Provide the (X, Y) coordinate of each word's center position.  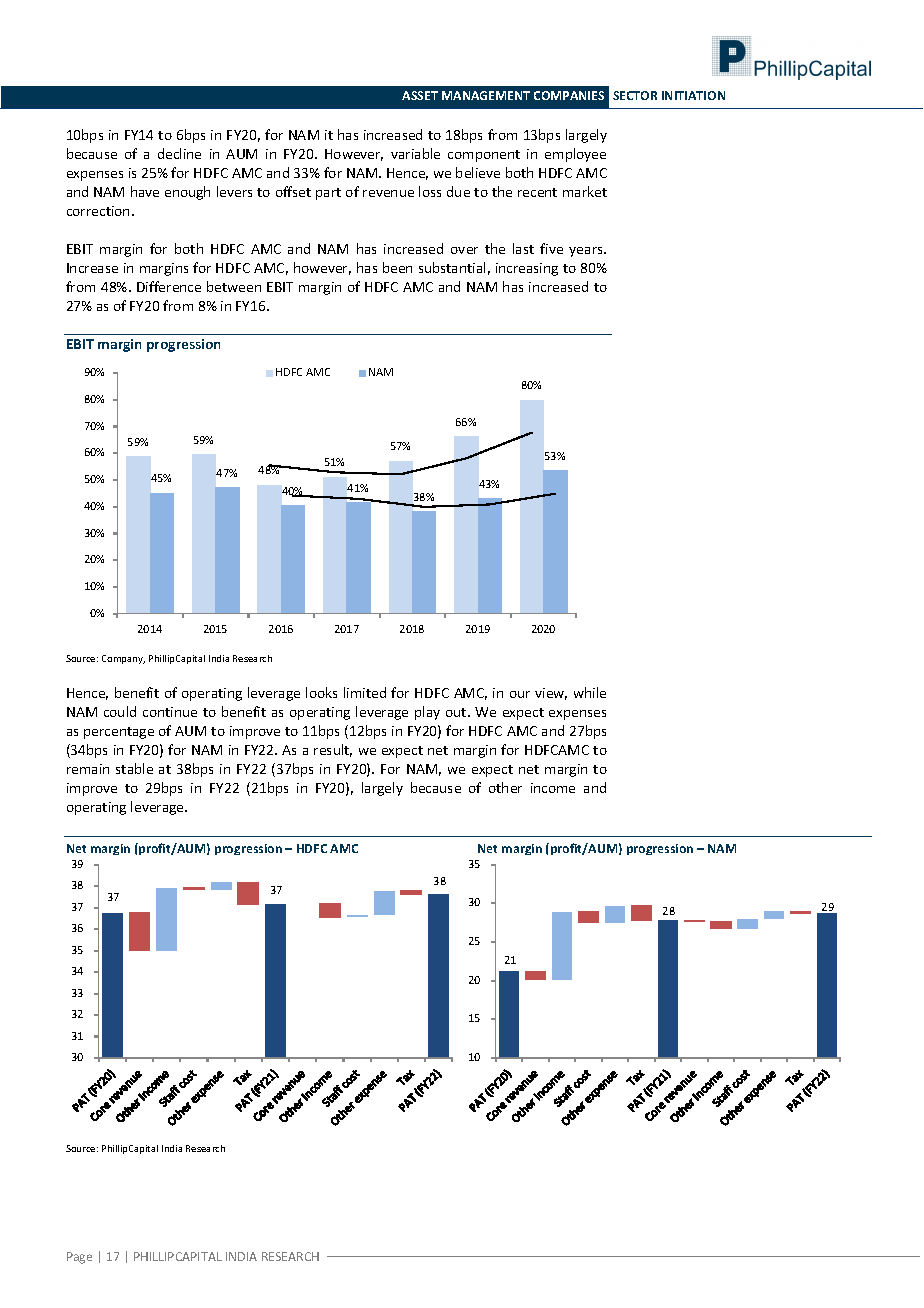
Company (123, 659)
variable (415, 153)
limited (365, 692)
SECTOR (635, 95)
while (590, 692)
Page (79, 1258)
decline (179, 153)
